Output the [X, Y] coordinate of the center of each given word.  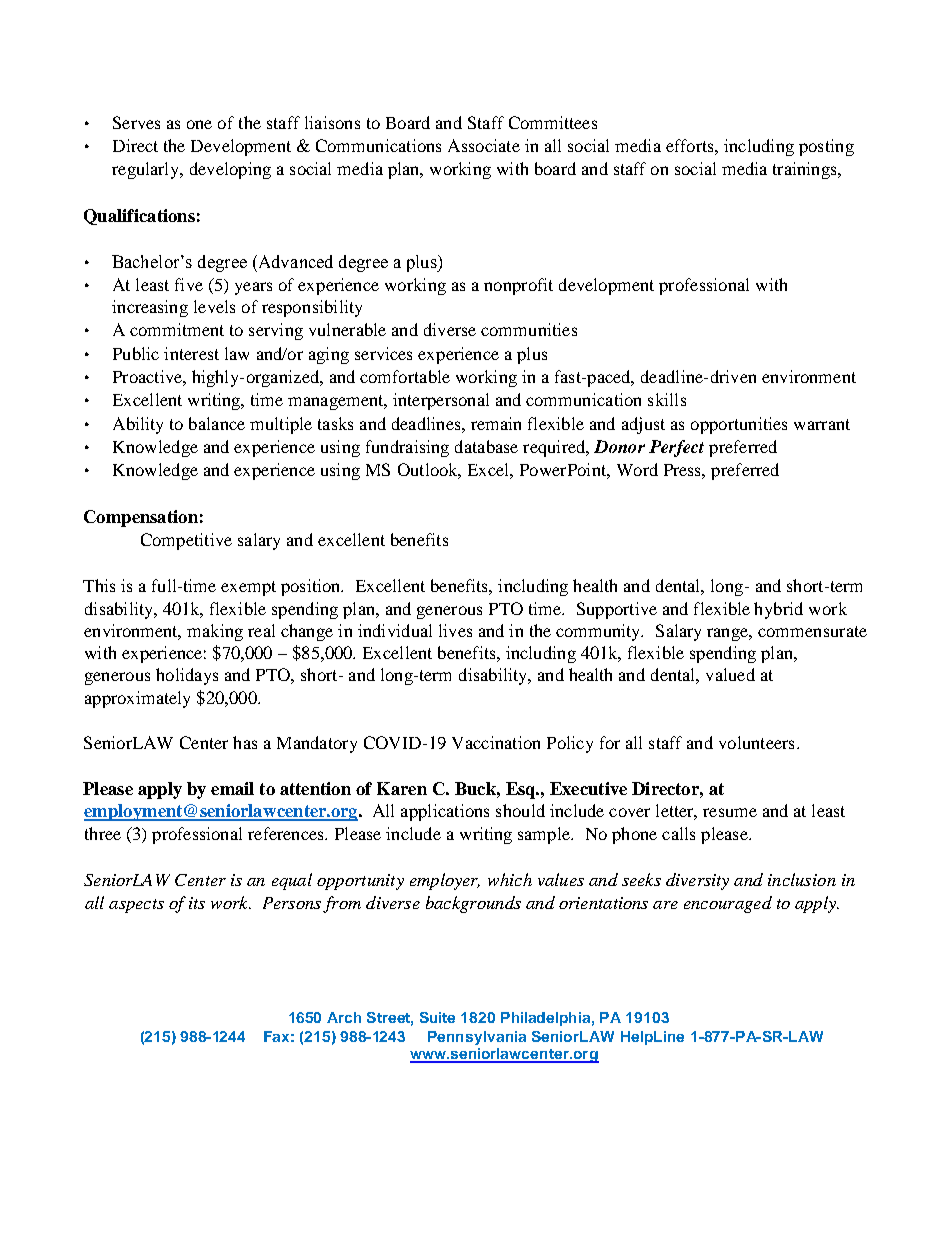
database [486, 446]
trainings [806, 170]
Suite [437, 1017]
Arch [344, 1017]
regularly [147, 170]
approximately [137, 699]
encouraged [728, 904]
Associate [484, 145]
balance [217, 423]
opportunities [739, 425]
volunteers [756, 742]
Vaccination [496, 742]
